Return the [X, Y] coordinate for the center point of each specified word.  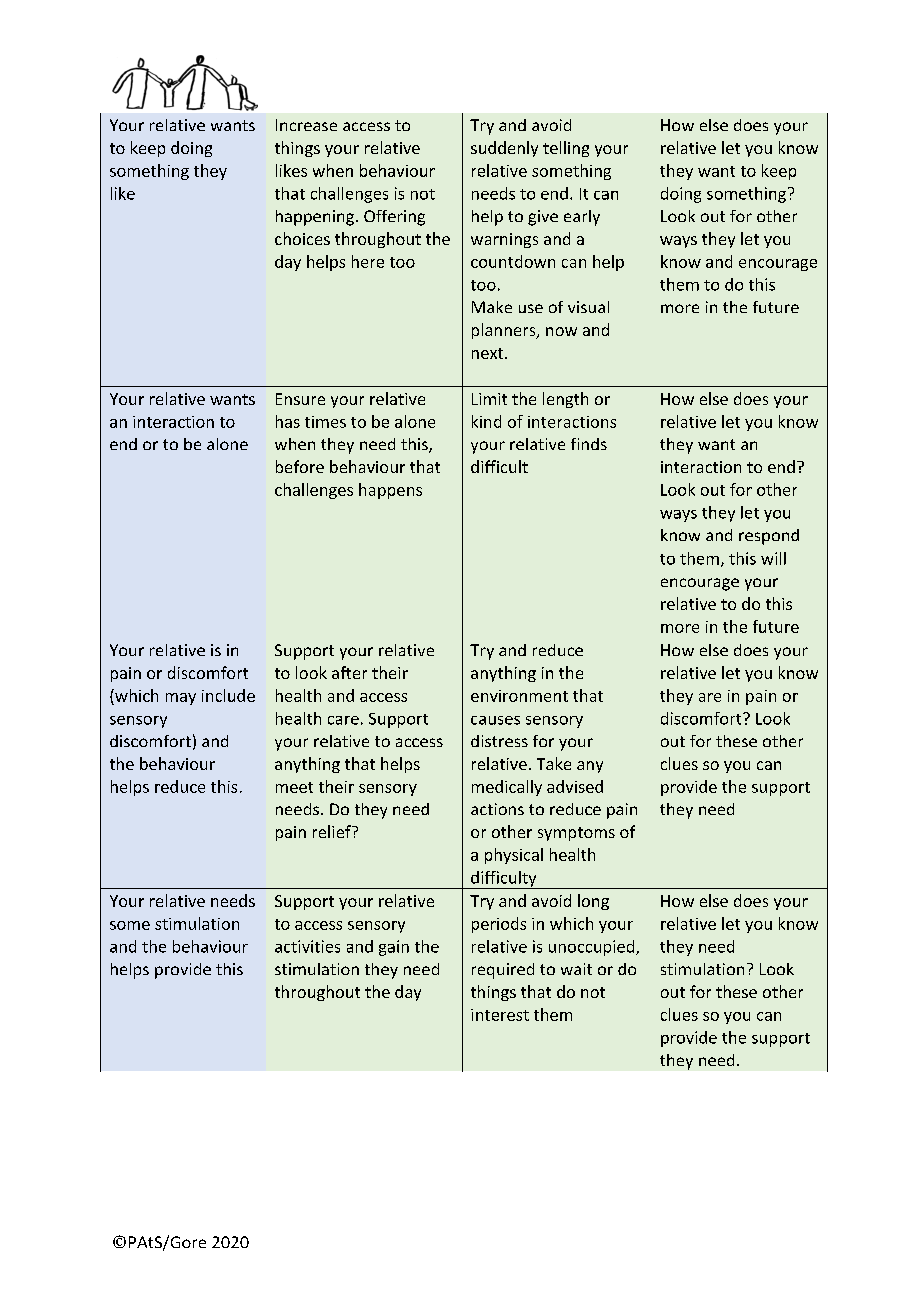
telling [566, 149]
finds [589, 444]
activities [307, 946]
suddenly [504, 149]
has [288, 421]
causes [495, 720]
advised [575, 786]
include [228, 695]
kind [486, 421]
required [503, 971]
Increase [306, 125]
